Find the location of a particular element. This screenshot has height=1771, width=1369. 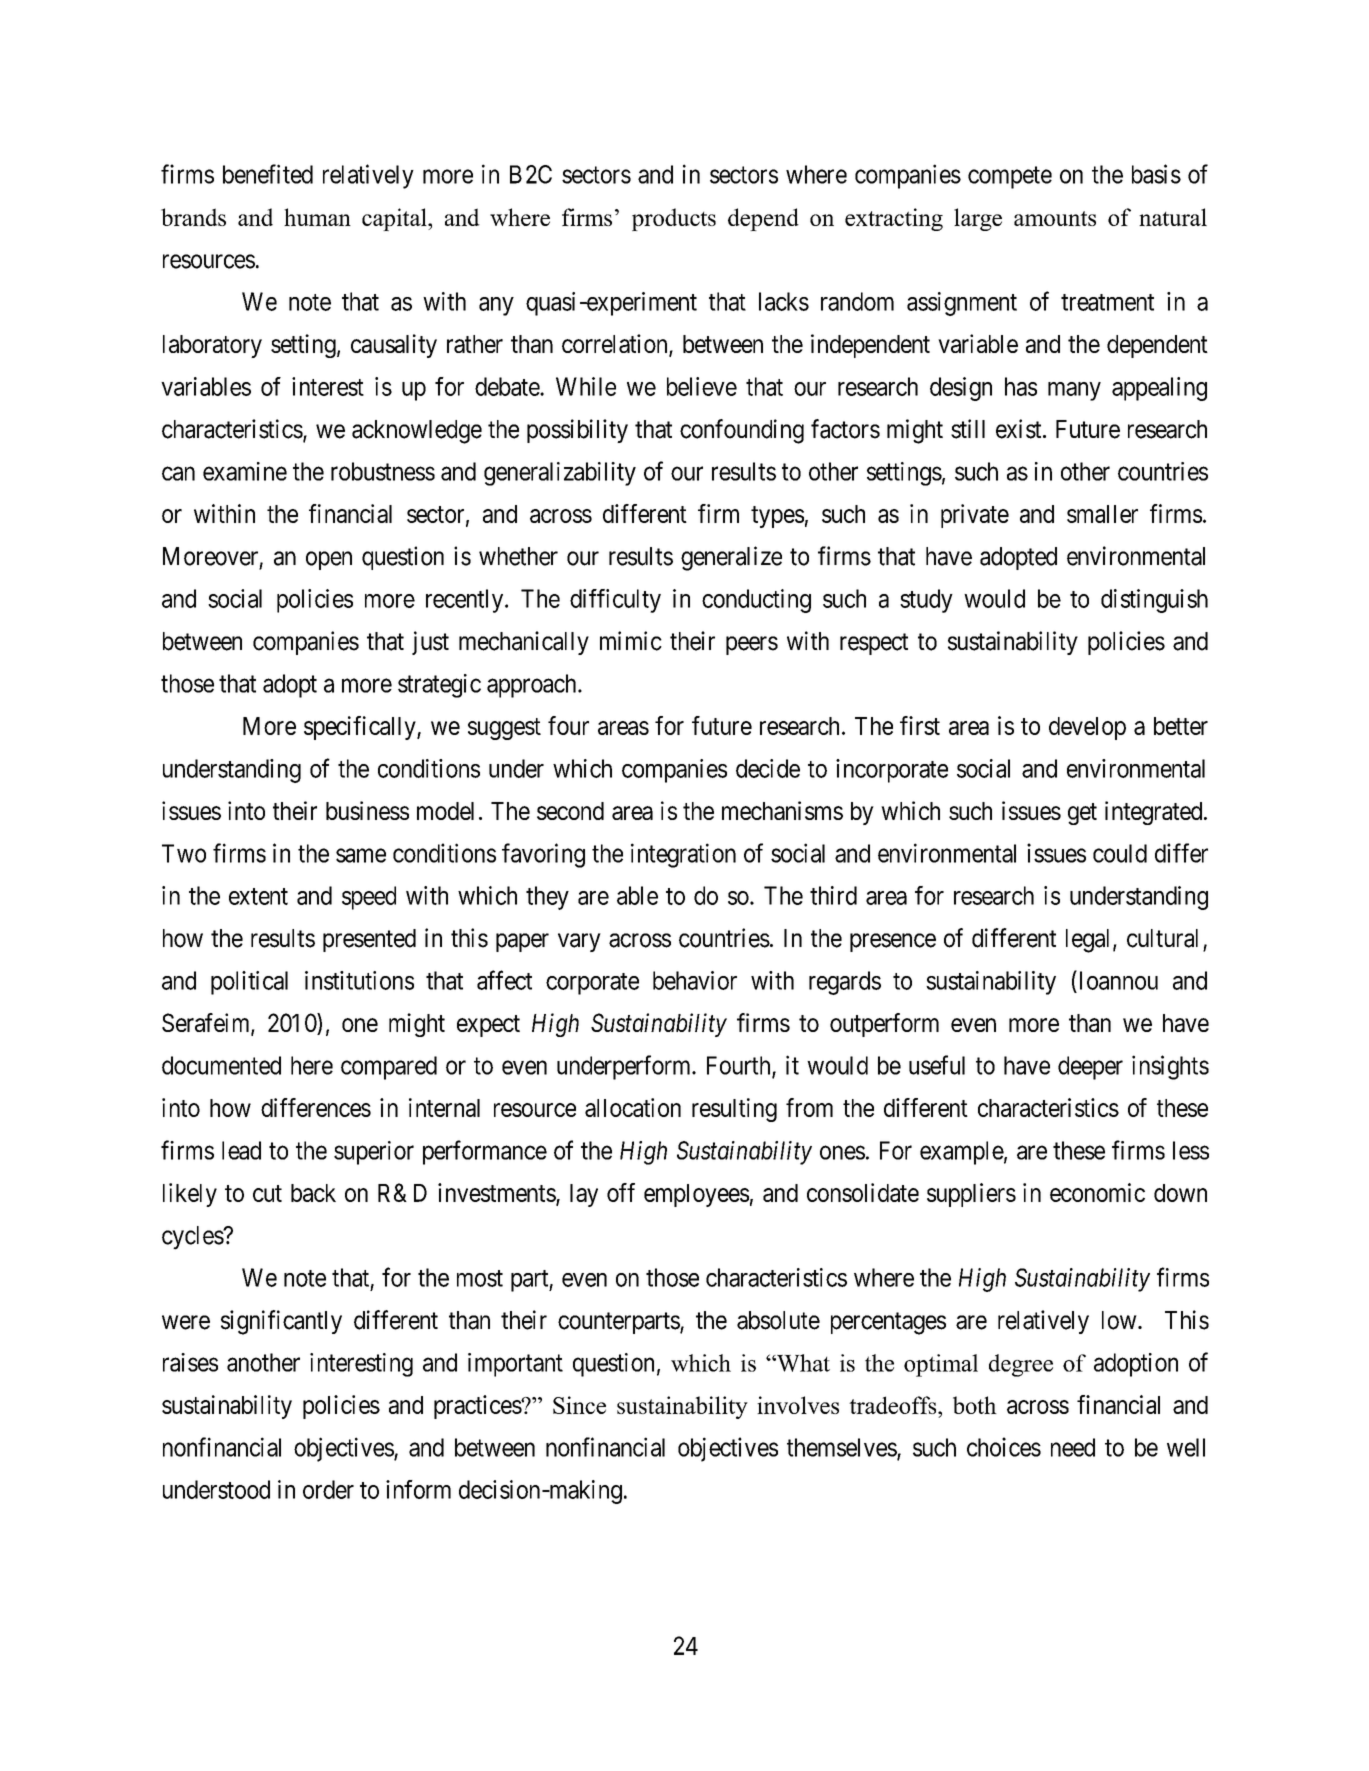

same is located at coordinates (361, 855).
